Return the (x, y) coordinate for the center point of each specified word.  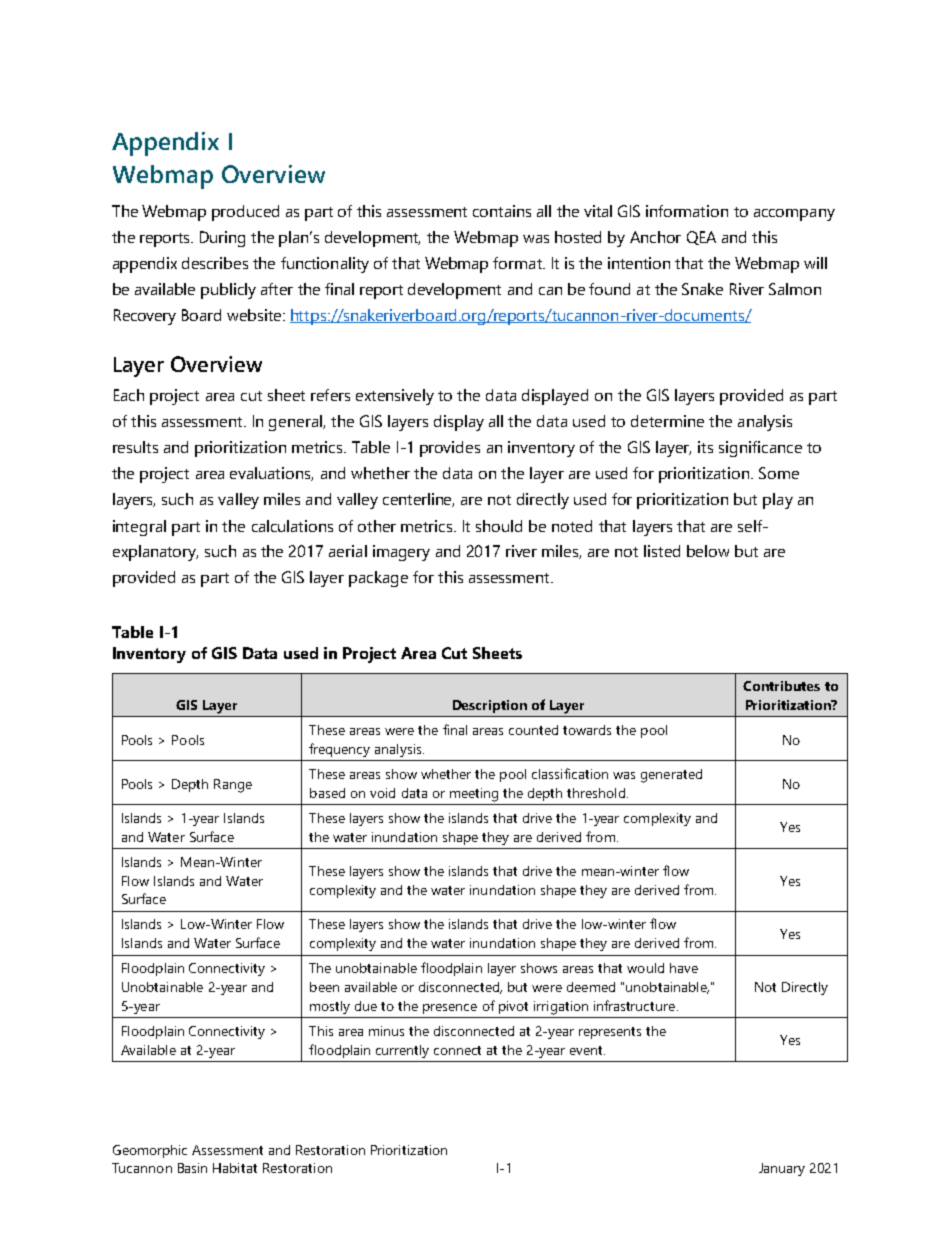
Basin (192, 1168)
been (324, 987)
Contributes (781, 686)
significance (760, 449)
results (135, 447)
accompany (794, 215)
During (222, 239)
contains (502, 211)
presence (450, 1009)
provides (450, 449)
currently (402, 1051)
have (684, 968)
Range (233, 786)
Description (490, 706)
